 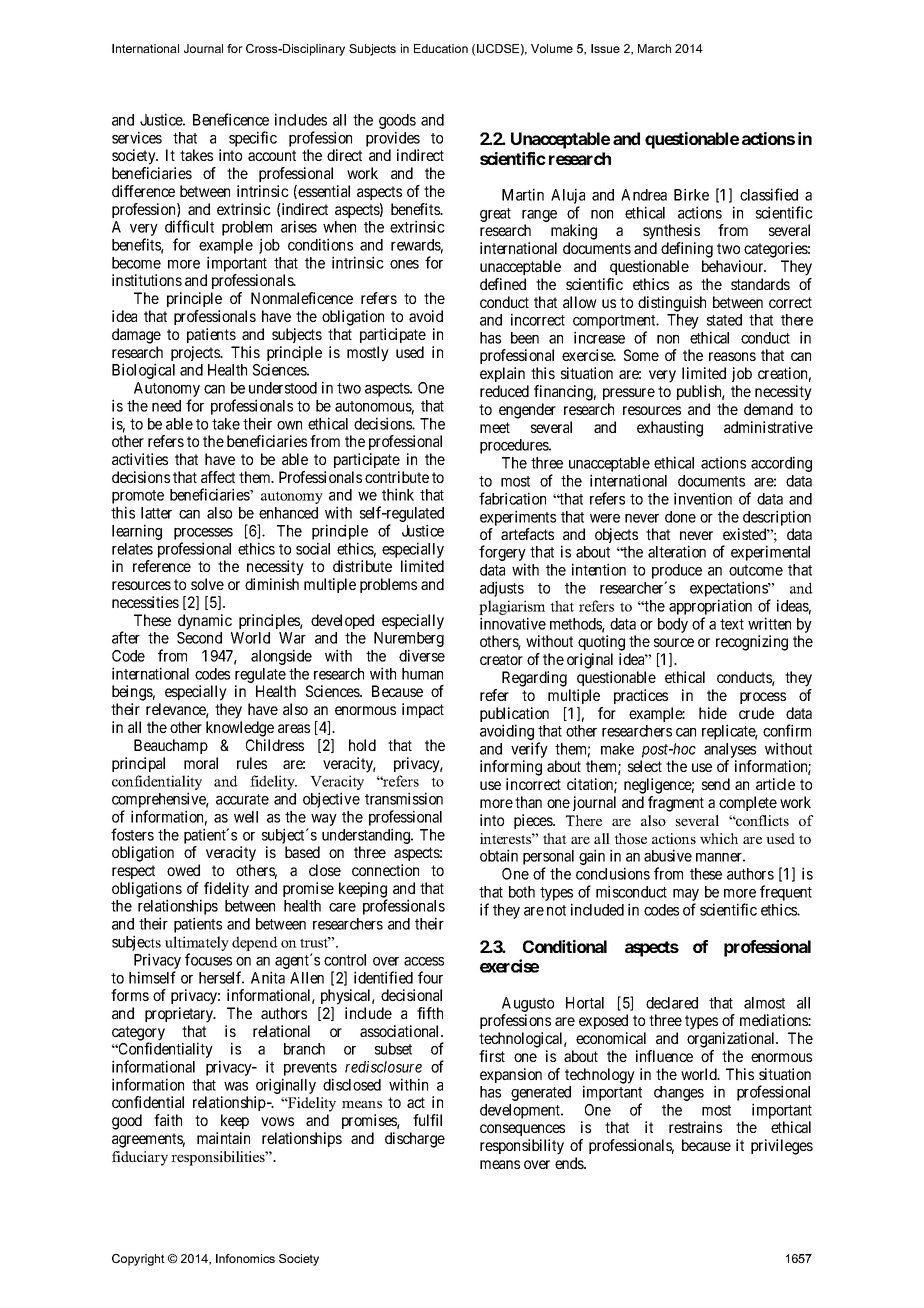 I want to click on text, so click(x=732, y=624).
